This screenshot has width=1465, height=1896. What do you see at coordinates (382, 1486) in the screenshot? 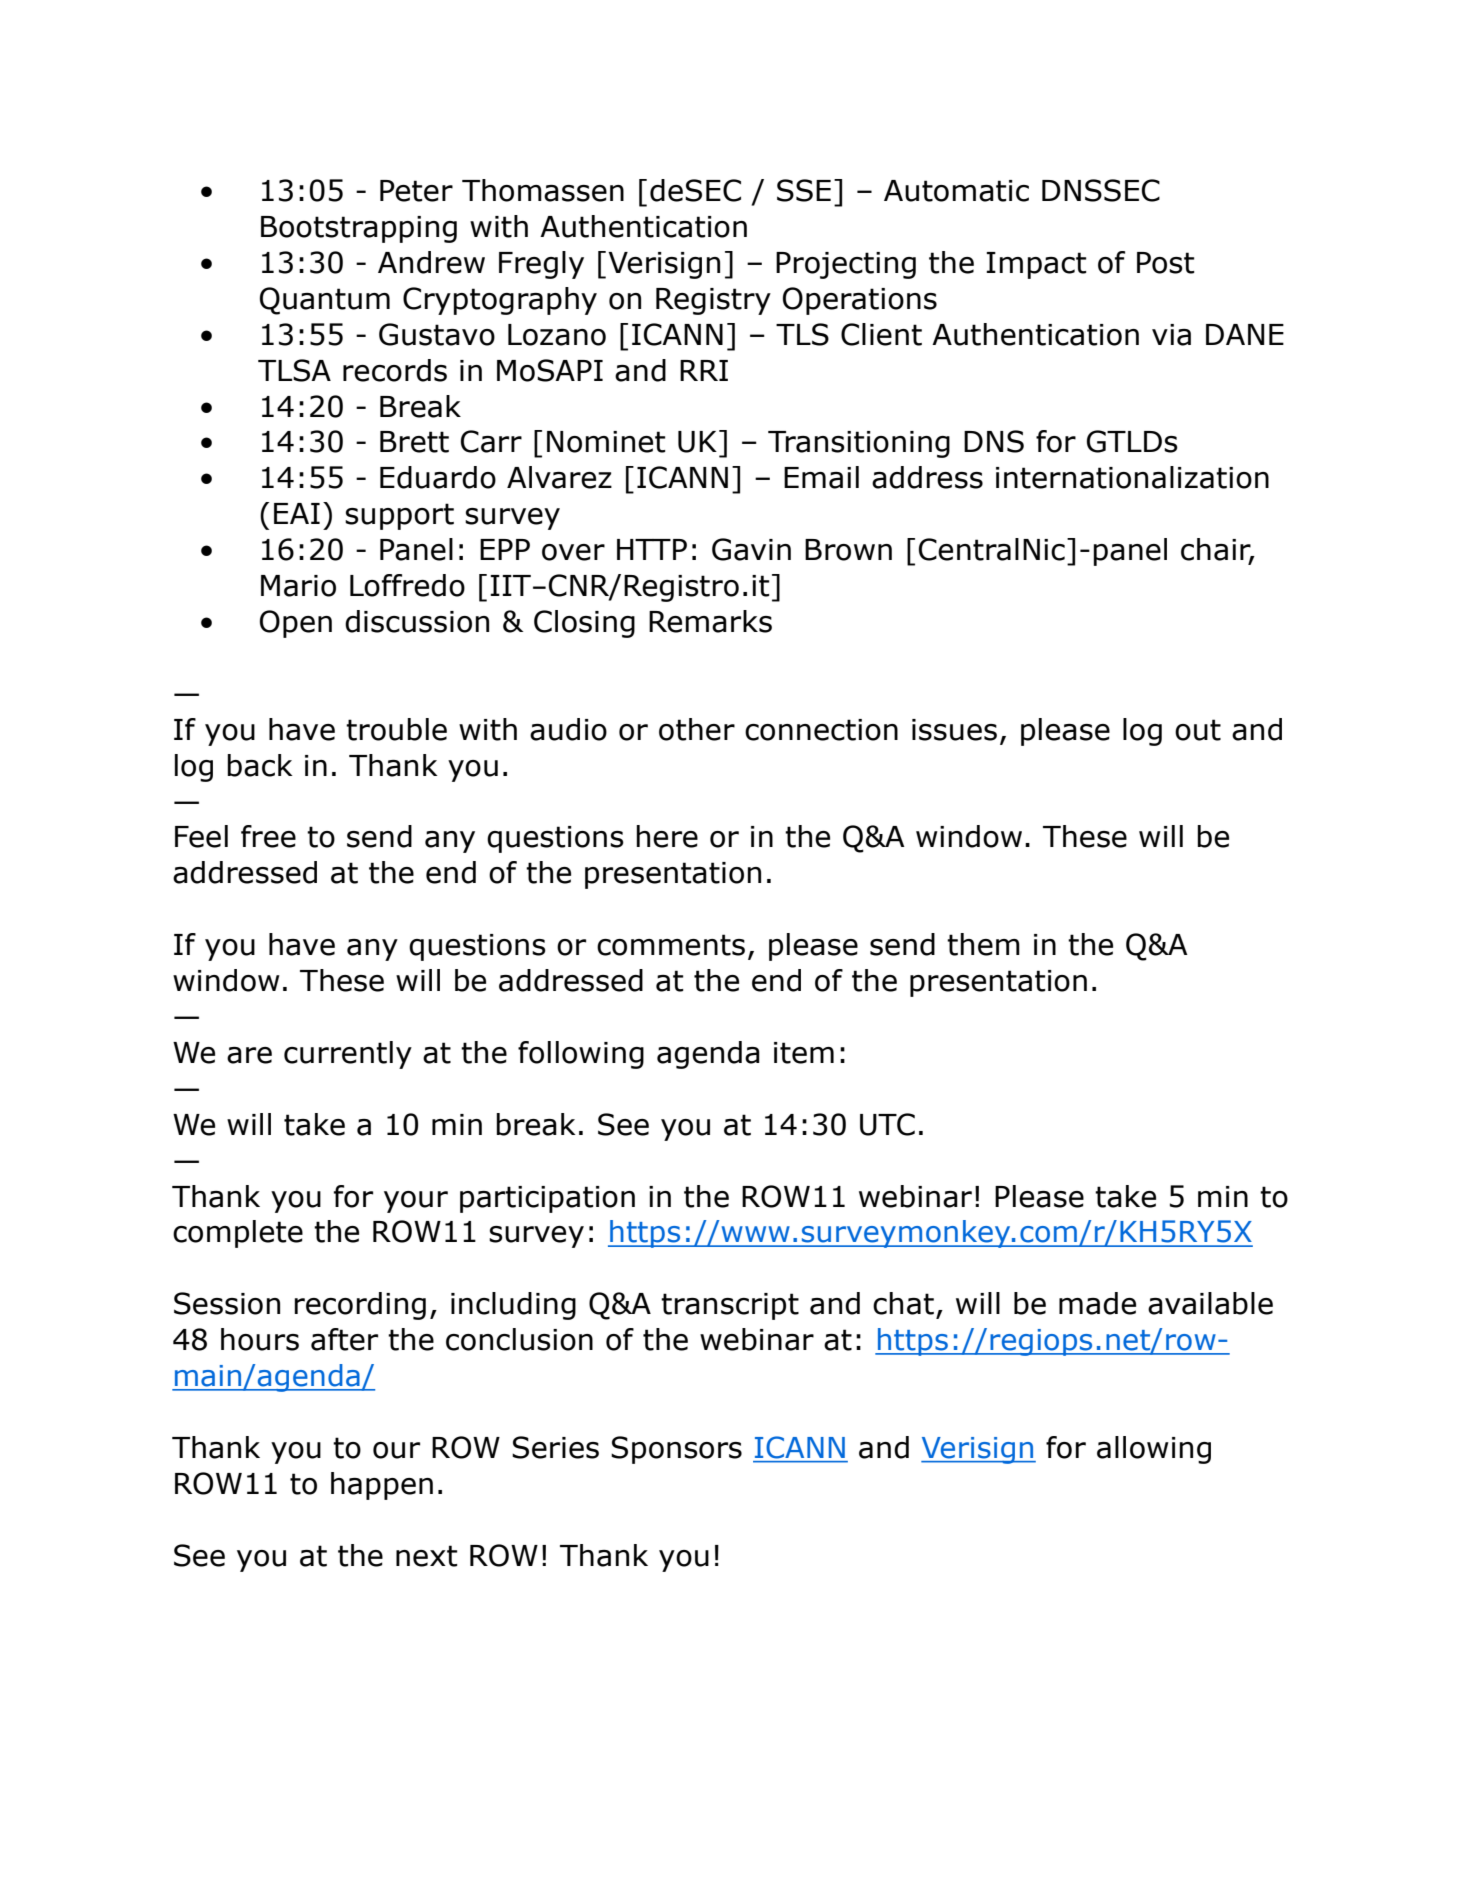
I see `happen` at bounding box center [382, 1486].
